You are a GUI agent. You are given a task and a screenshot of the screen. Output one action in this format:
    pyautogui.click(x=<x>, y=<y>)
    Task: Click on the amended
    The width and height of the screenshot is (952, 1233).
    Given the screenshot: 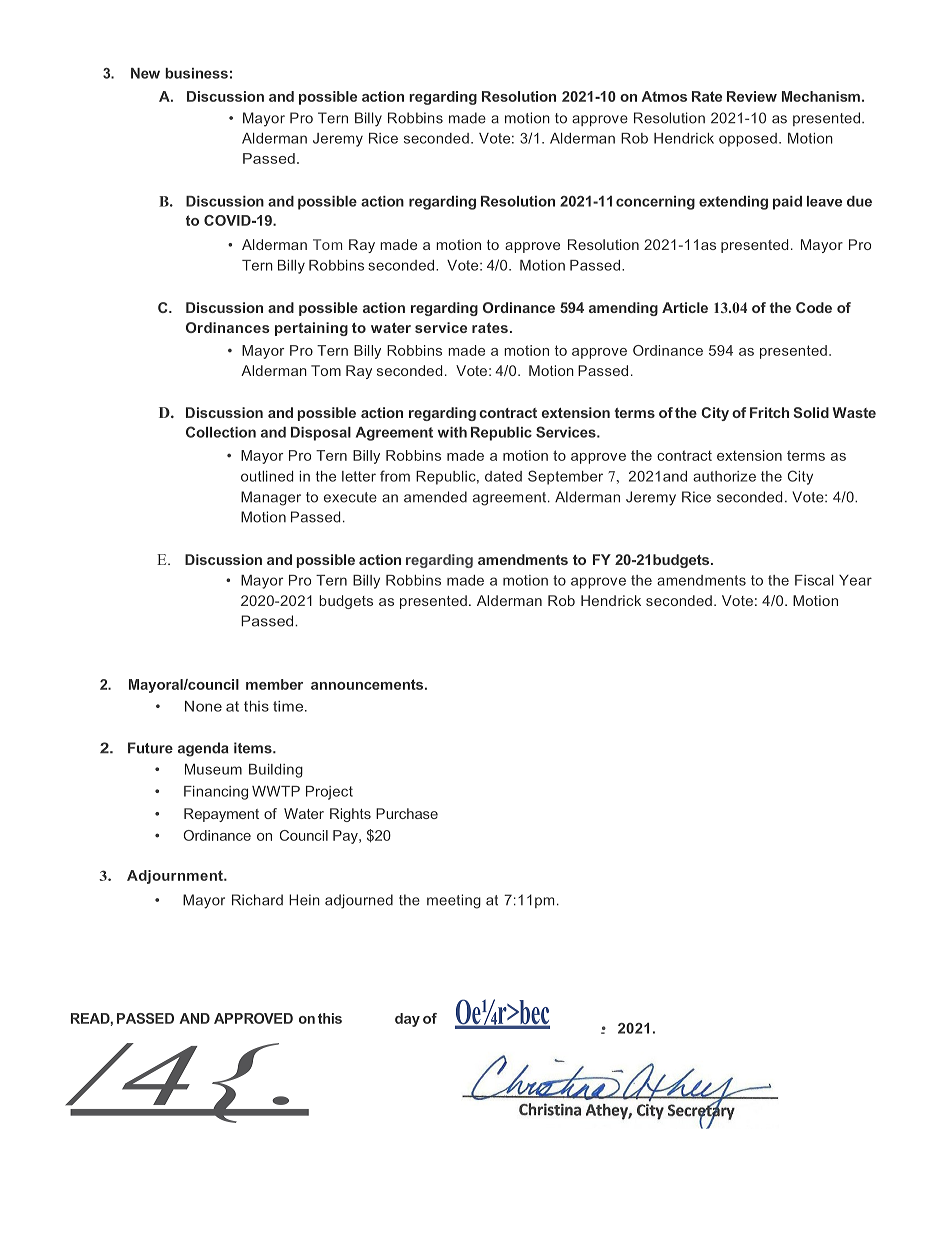 What is the action you would take?
    pyautogui.click(x=435, y=497)
